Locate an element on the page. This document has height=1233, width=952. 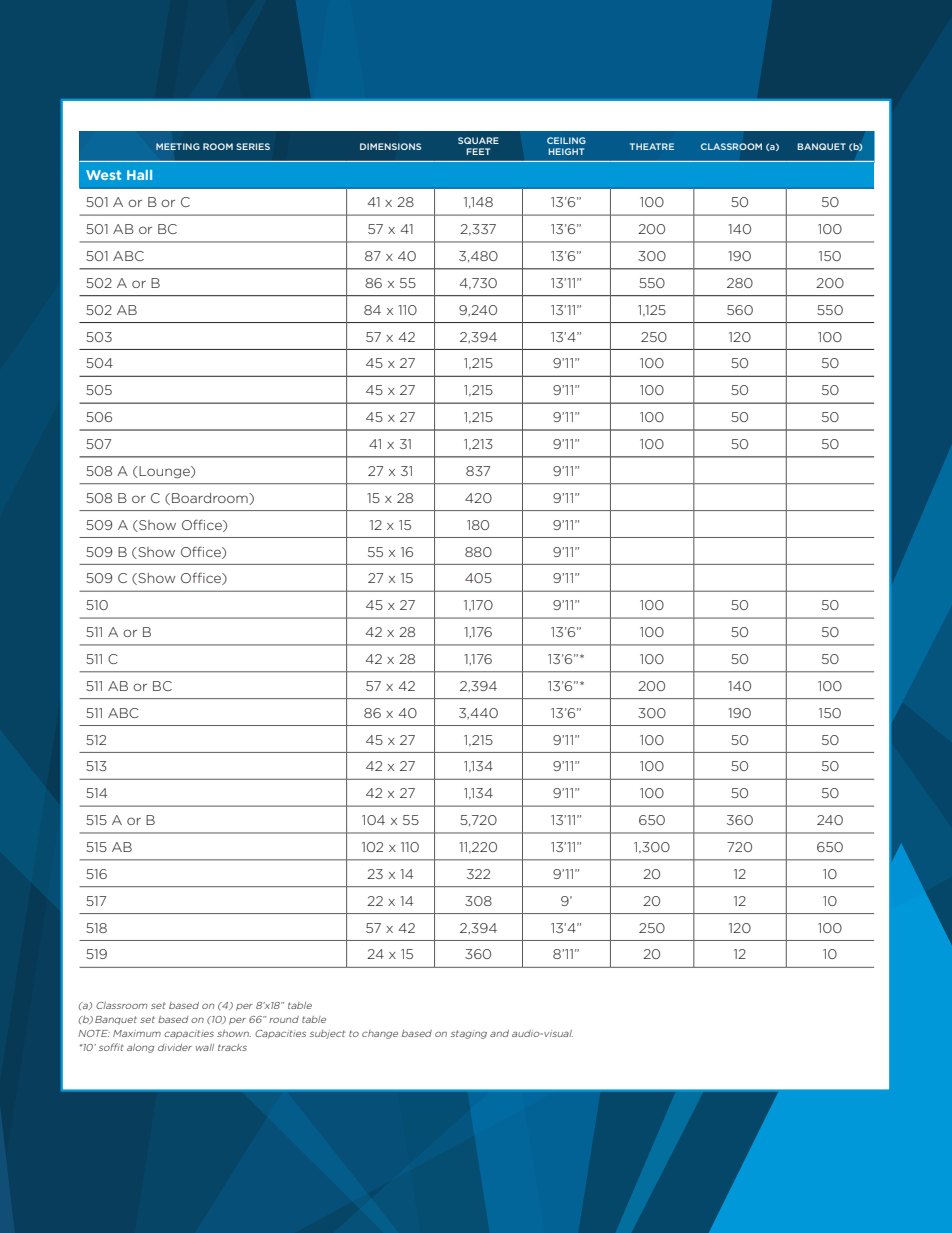
THEATRE is located at coordinates (652, 146).
